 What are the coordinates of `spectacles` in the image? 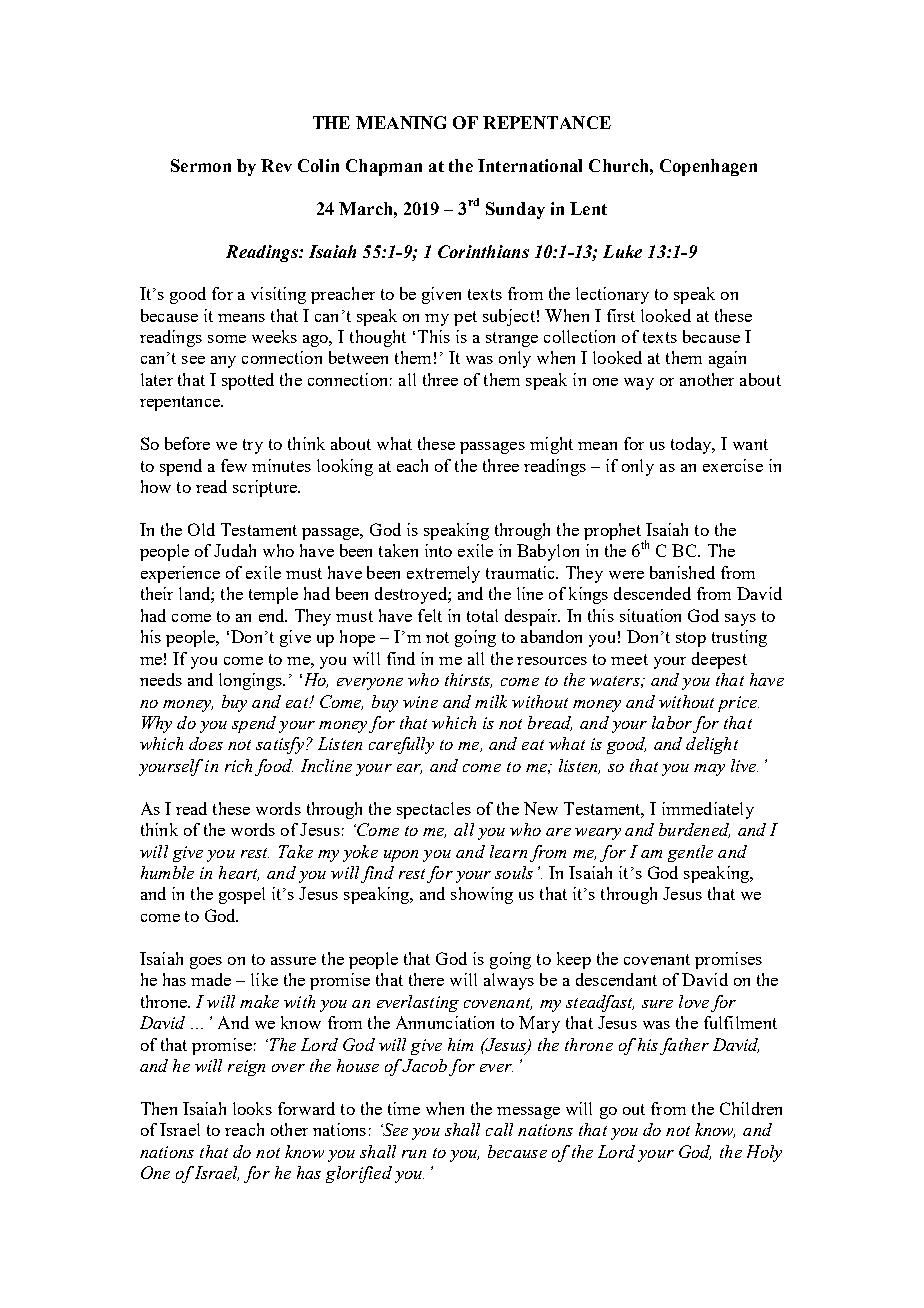 It's located at (434, 810).
